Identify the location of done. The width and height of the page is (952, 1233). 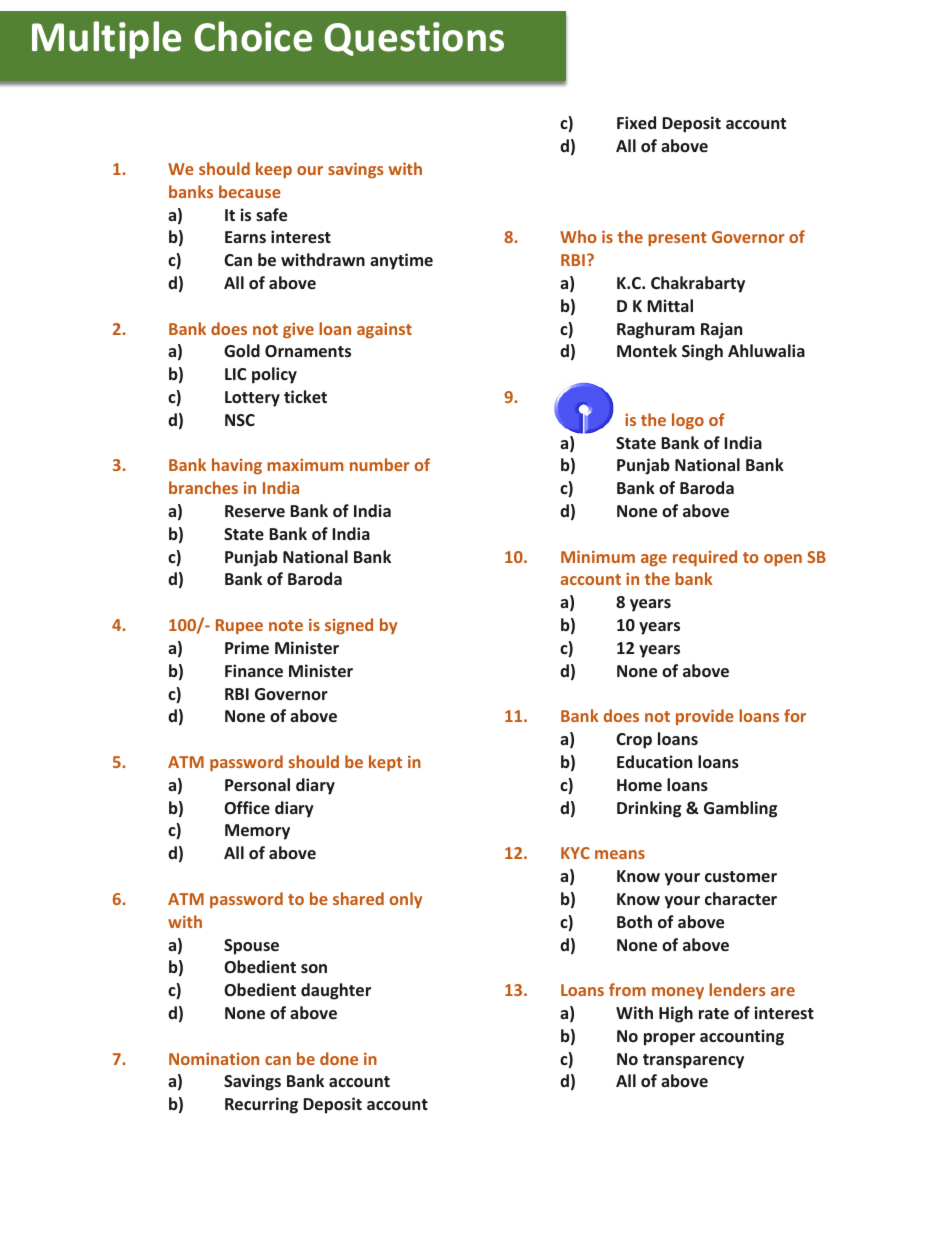
(339, 1058).
